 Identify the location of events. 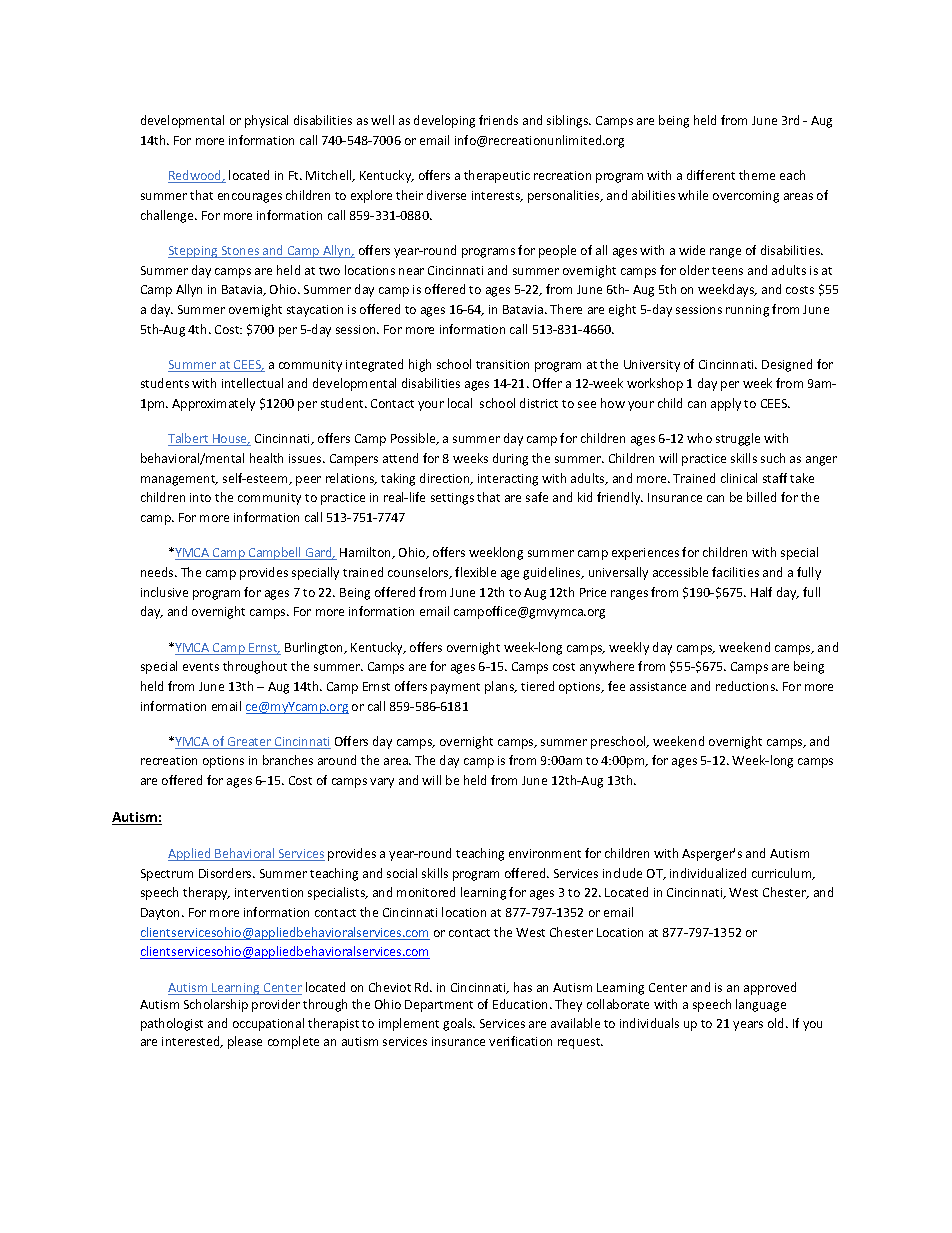
(201, 667).
